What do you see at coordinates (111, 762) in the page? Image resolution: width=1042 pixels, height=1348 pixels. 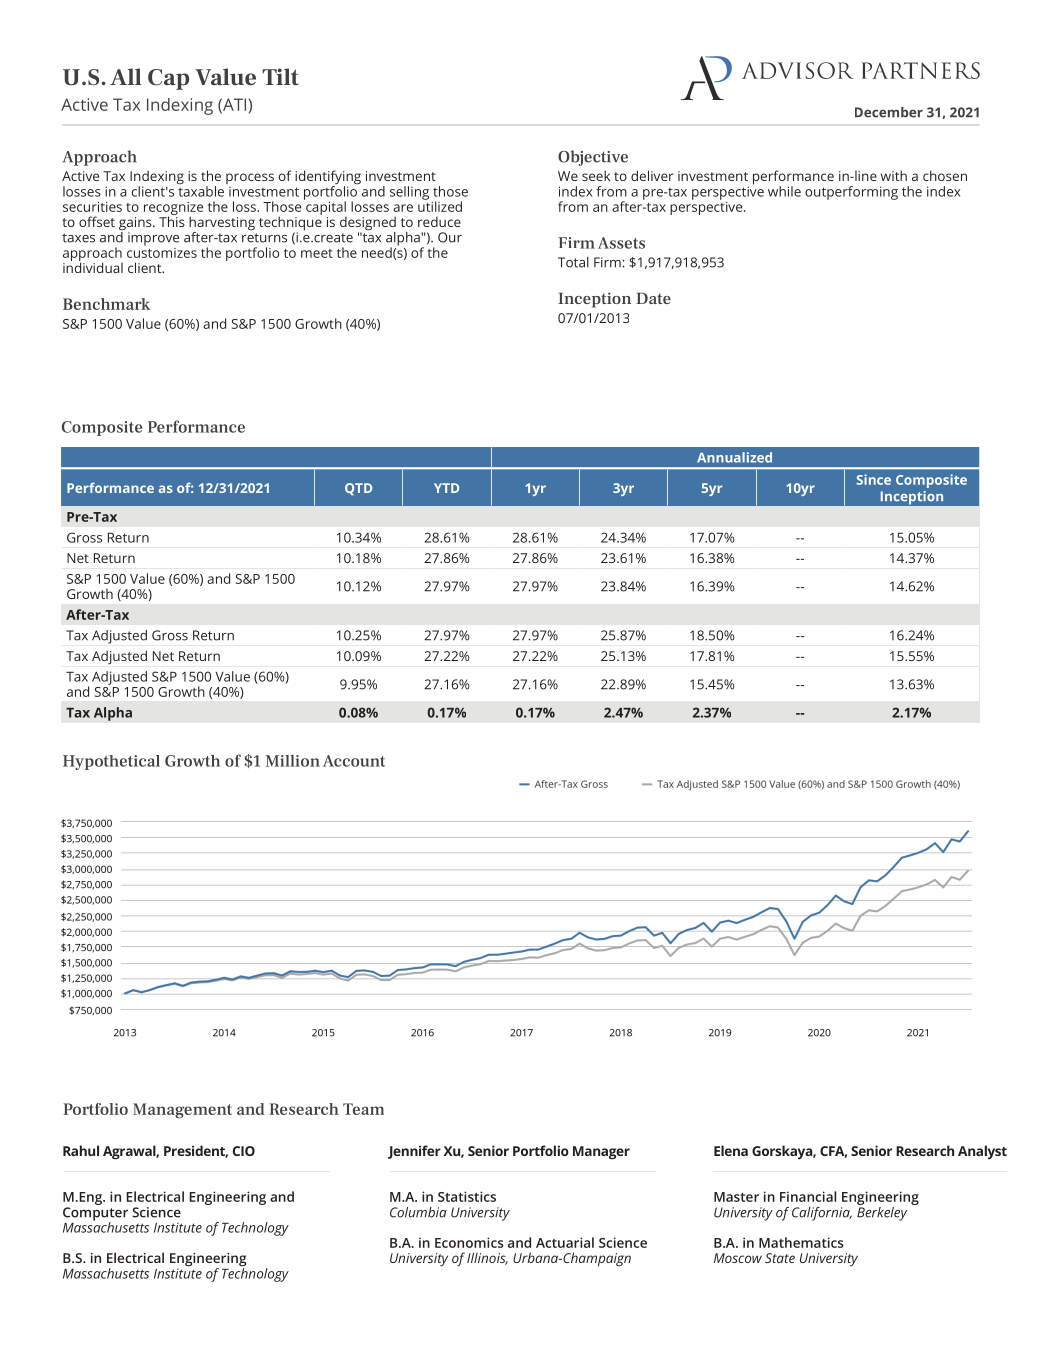 I see `Hypothetical` at bounding box center [111, 762].
